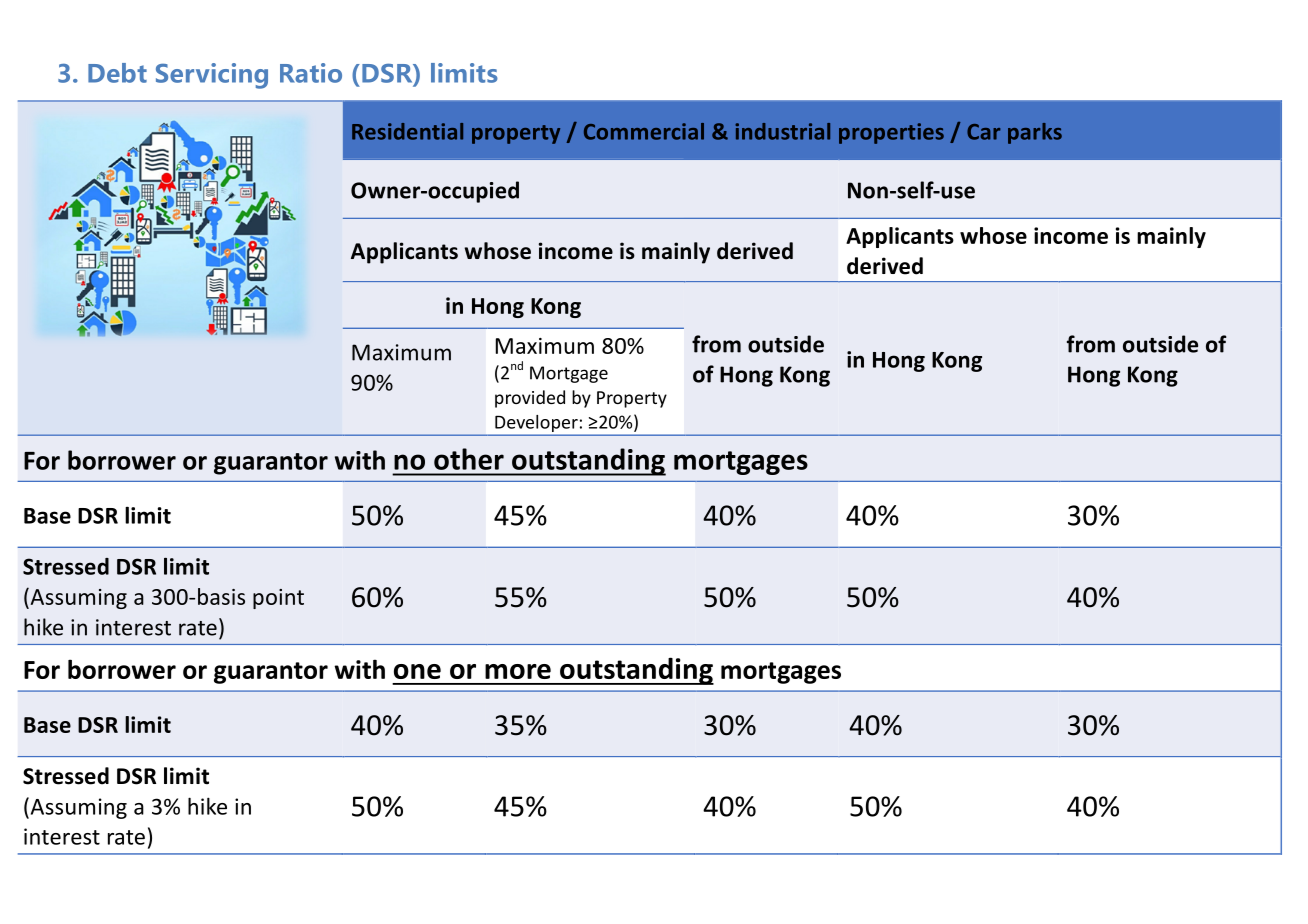 This screenshot has height=924, width=1308. Describe the element at coordinates (530, 399) in the screenshot. I see `provided` at that location.
